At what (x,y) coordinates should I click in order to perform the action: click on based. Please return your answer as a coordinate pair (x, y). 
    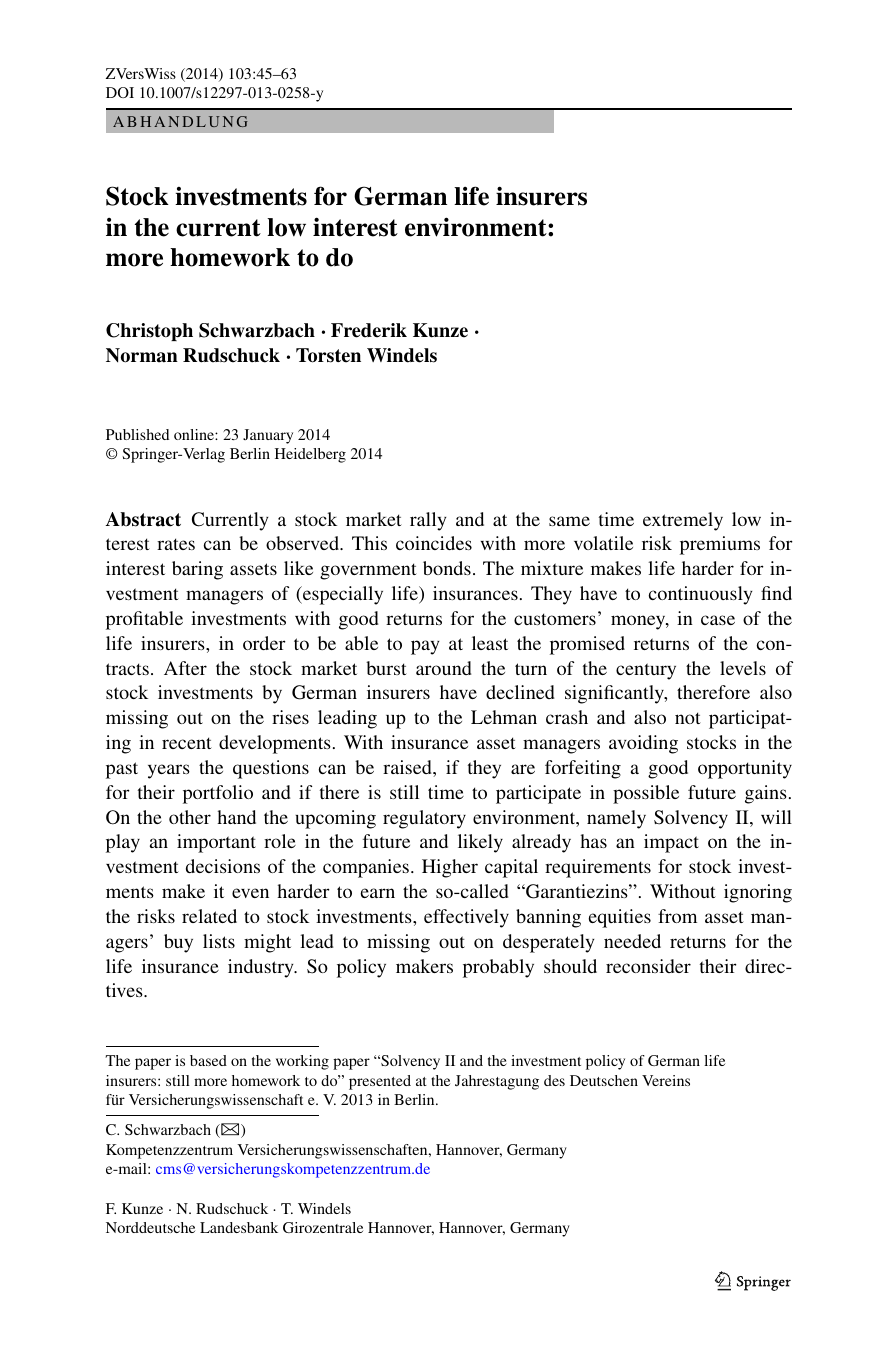
    Looking at the image, I should click on (208, 1060).
